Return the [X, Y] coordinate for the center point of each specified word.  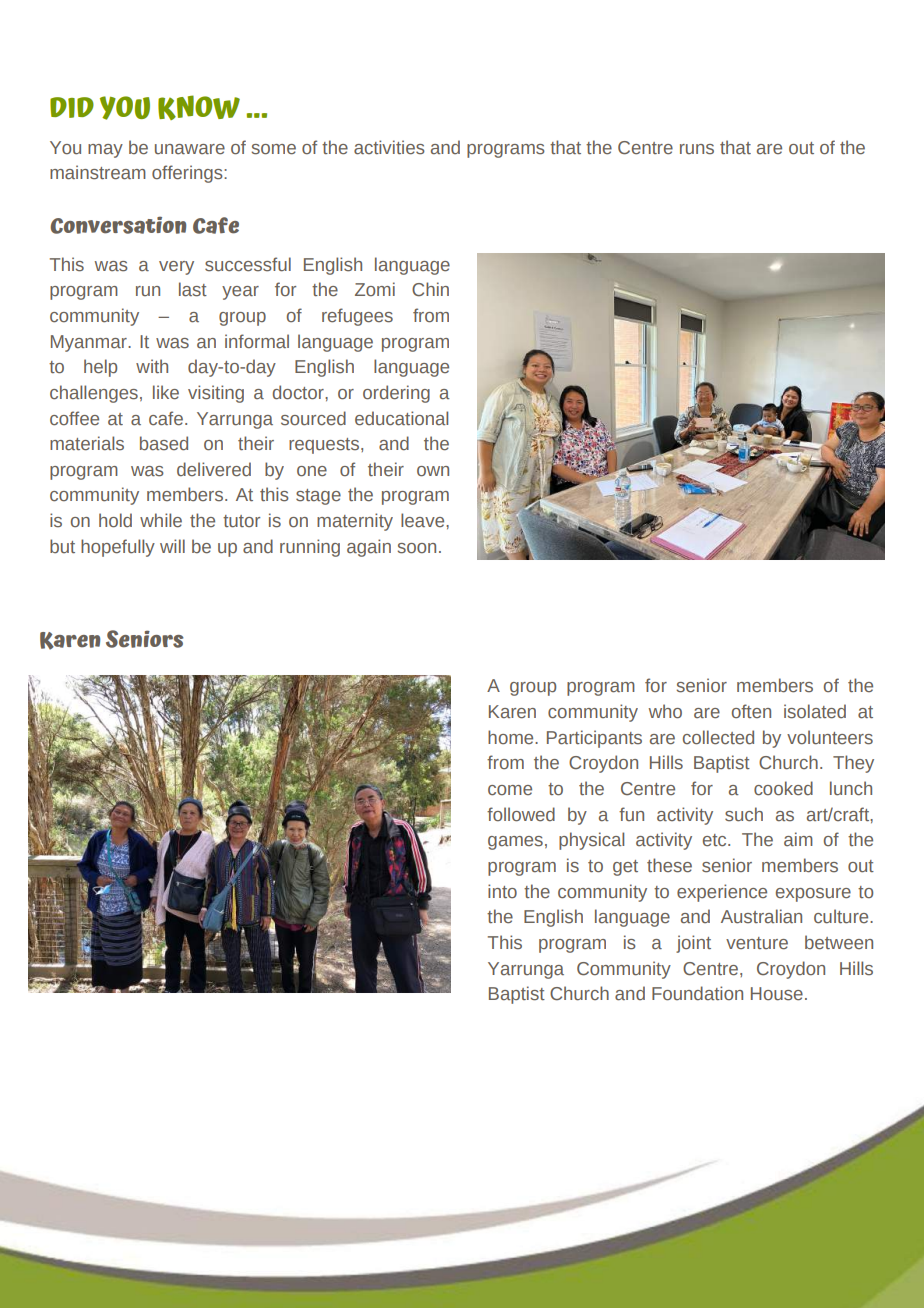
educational [401, 418]
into [502, 891]
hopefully [118, 548]
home [512, 737]
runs [697, 149]
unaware [190, 149]
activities [389, 147]
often [751, 711]
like [166, 392]
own [433, 471]
